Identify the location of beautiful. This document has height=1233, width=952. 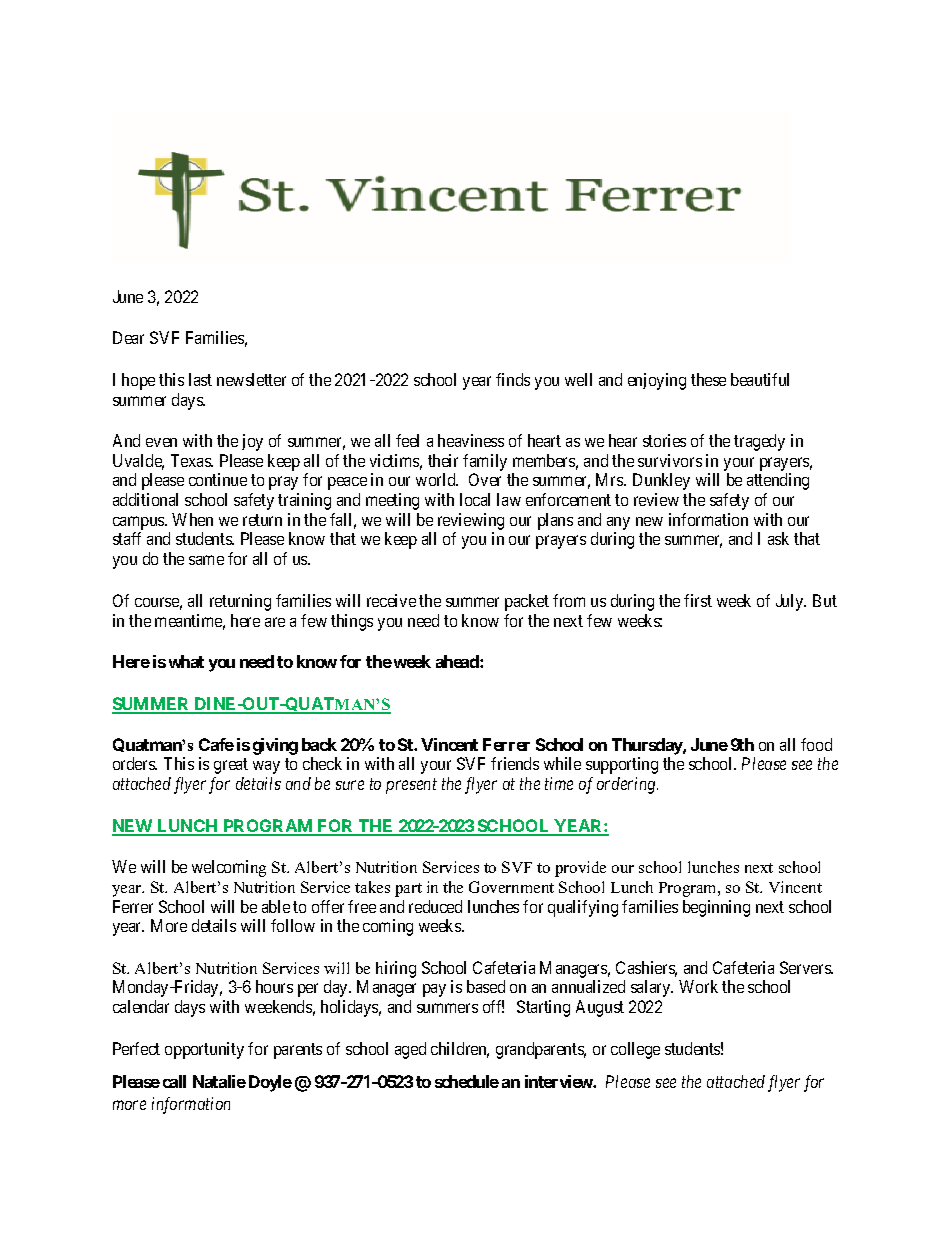
(760, 379).
